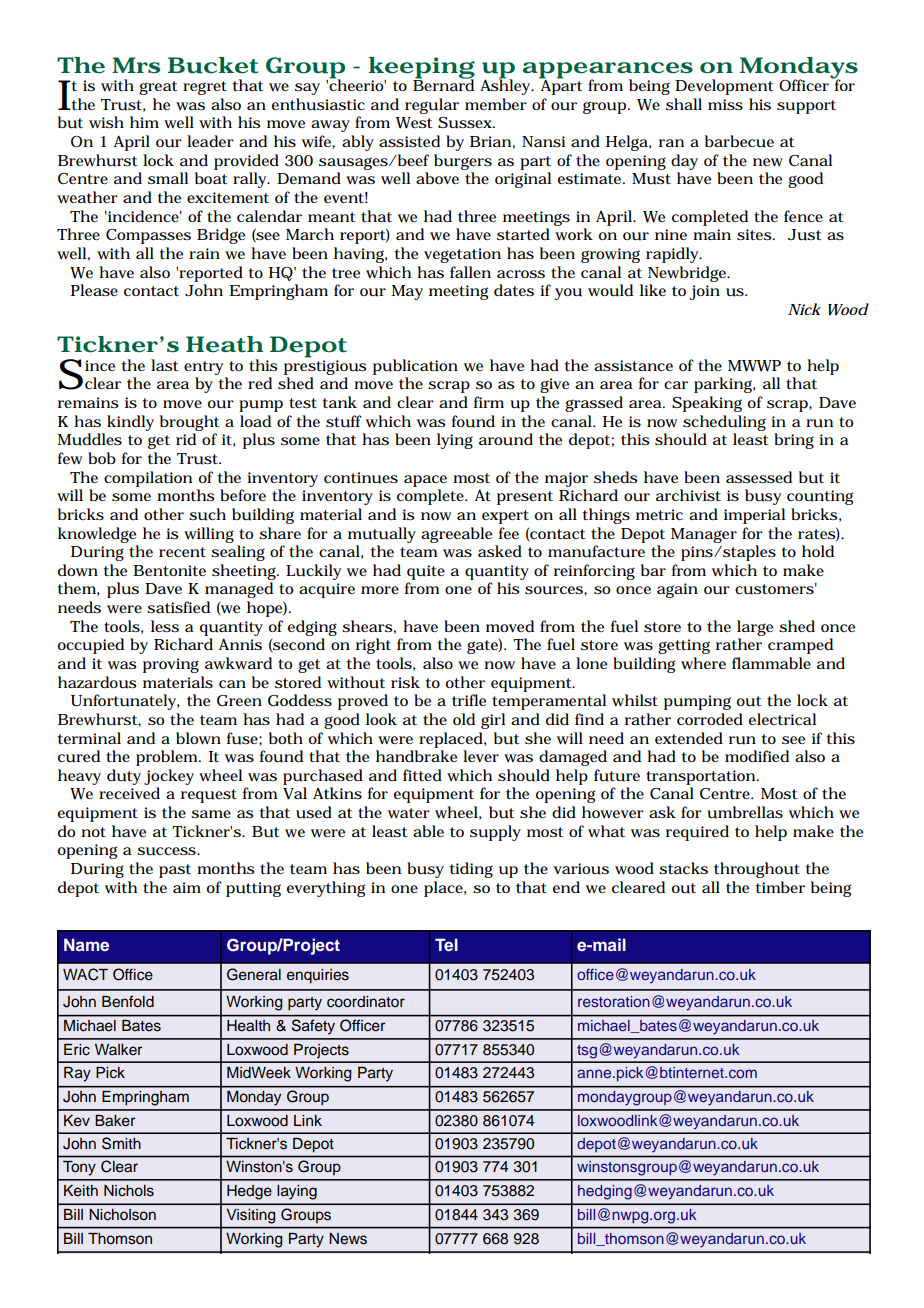 This screenshot has width=924, height=1308. What do you see at coordinates (348, 1239) in the screenshot?
I see `News` at bounding box center [348, 1239].
